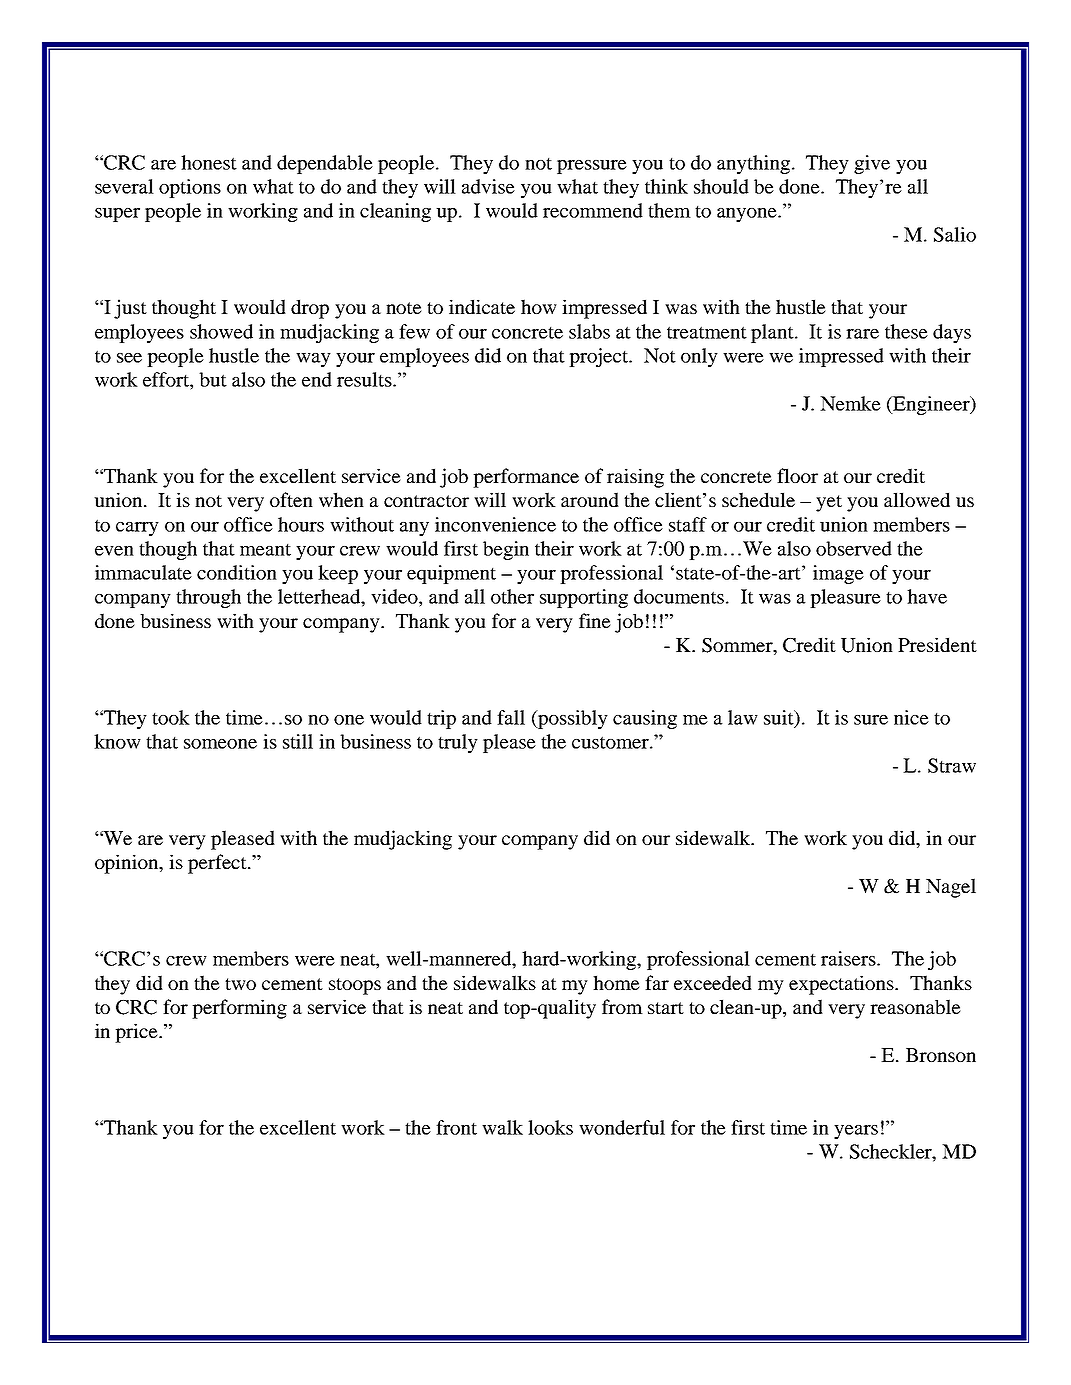 The height and width of the image is (1385, 1071). I want to click on looks, so click(550, 1127).
